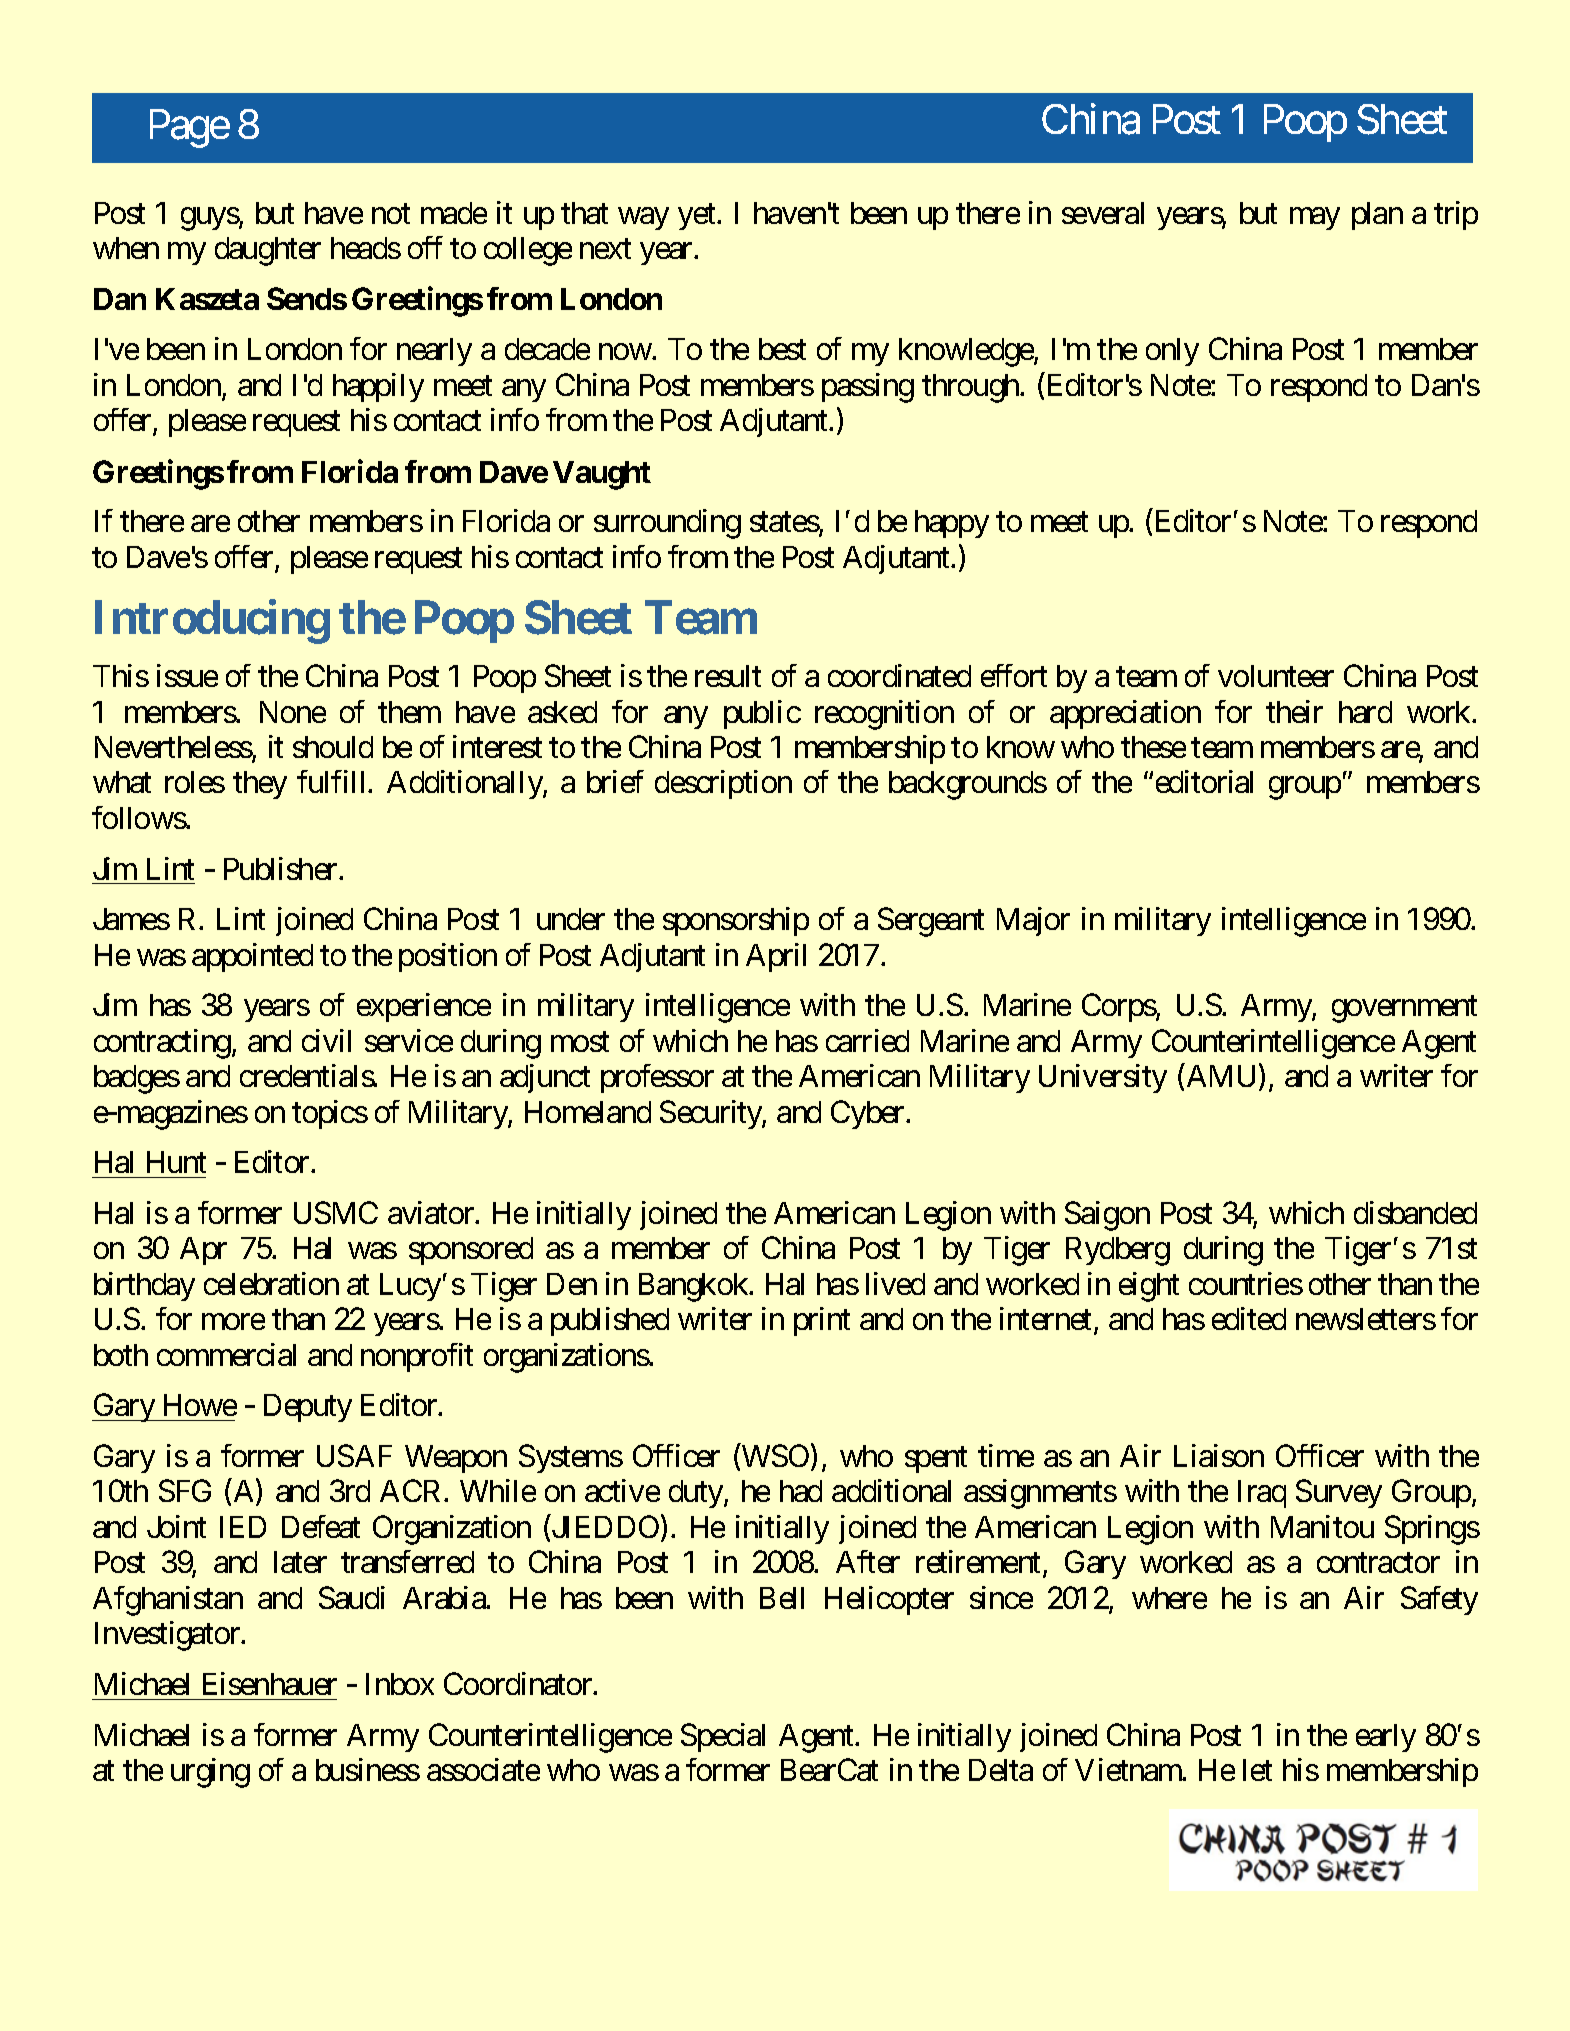 The width and height of the screenshot is (1570, 2031). What do you see at coordinates (1249, 1318) in the screenshot?
I see `edited` at bounding box center [1249, 1318].
